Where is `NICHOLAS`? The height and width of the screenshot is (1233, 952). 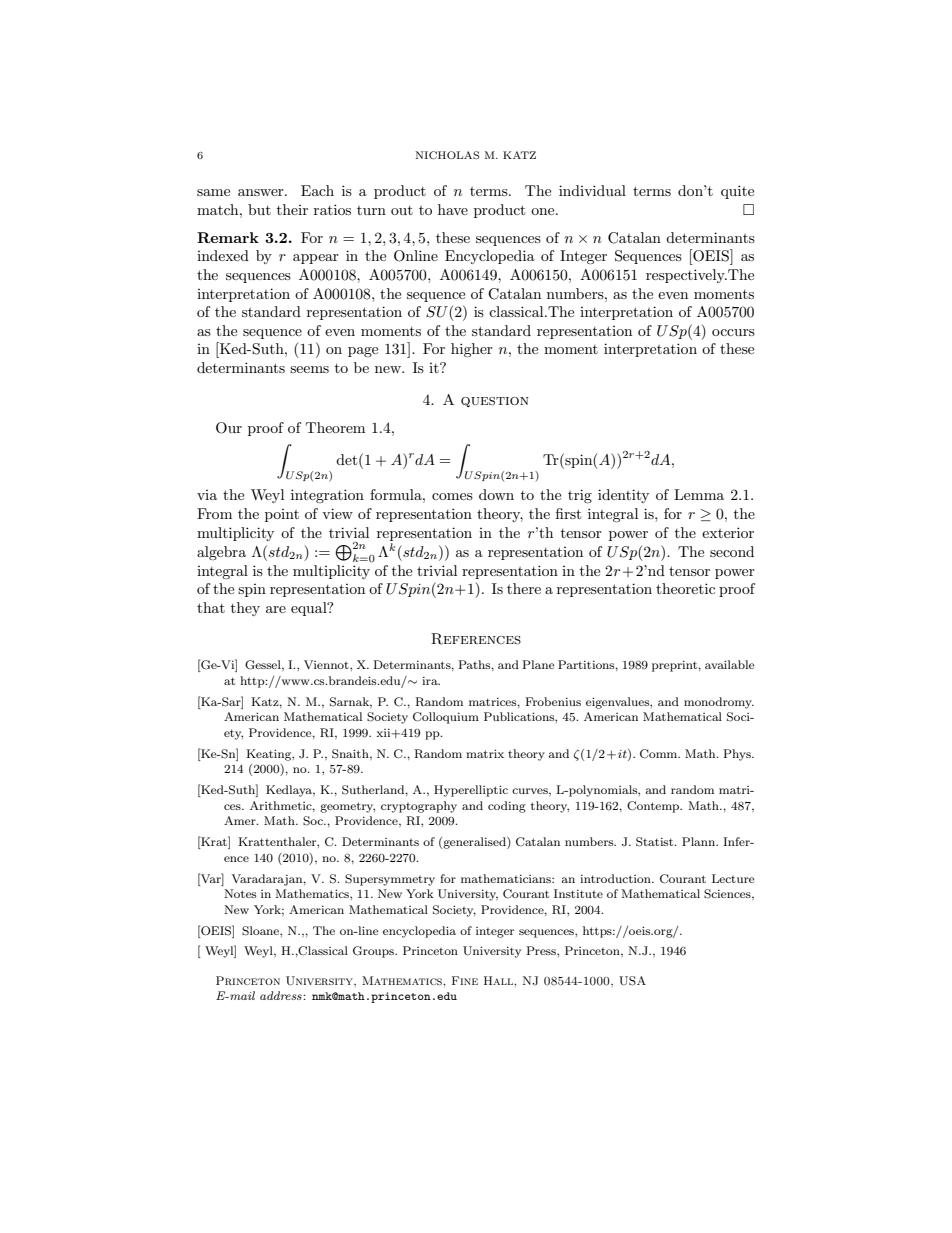 NICHOLAS is located at coordinates (447, 155).
